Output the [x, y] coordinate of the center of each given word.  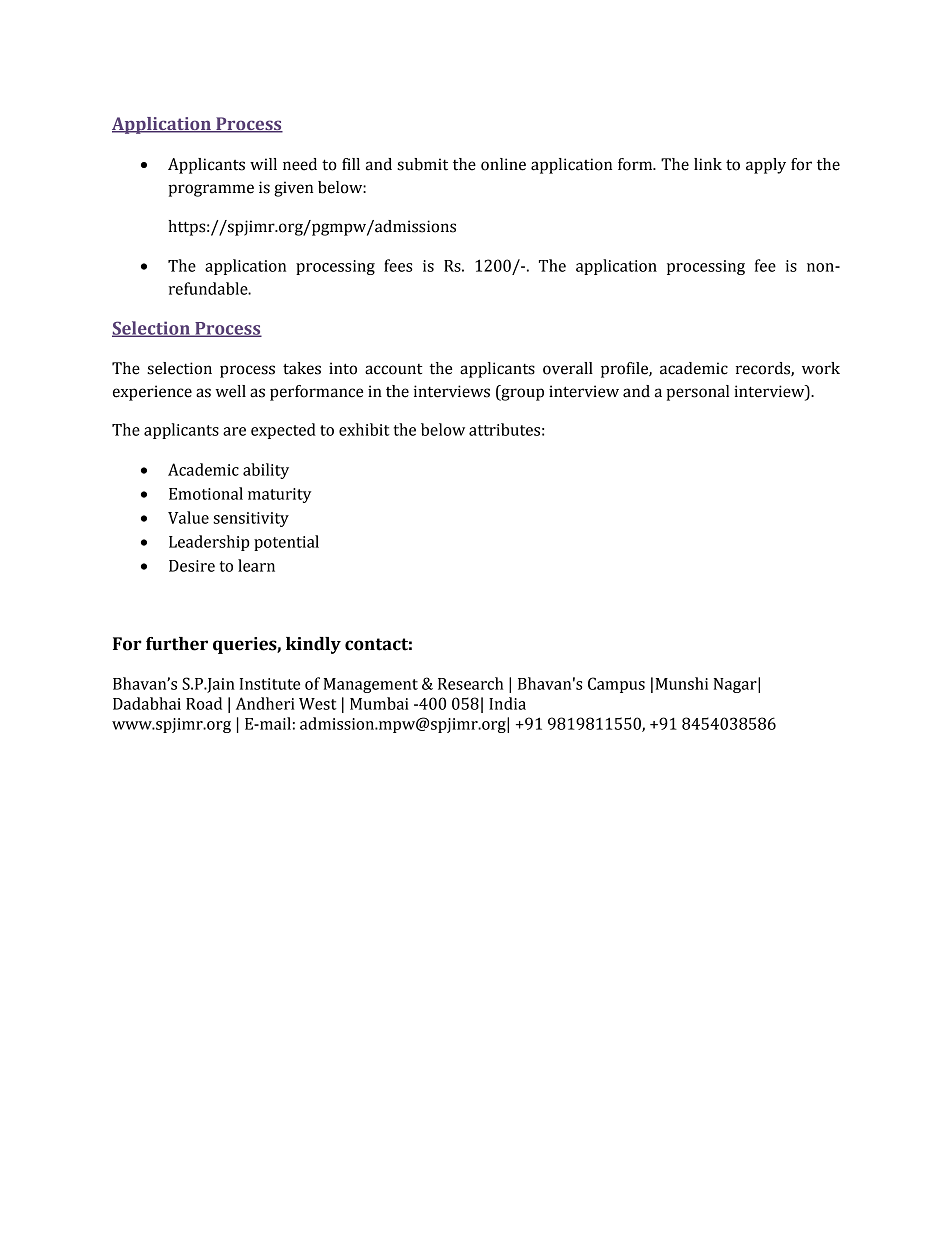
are [234, 431]
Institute [270, 684]
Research [470, 683]
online [503, 164]
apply [766, 166]
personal [698, 393]
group [521, 394]
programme [211, 190]
